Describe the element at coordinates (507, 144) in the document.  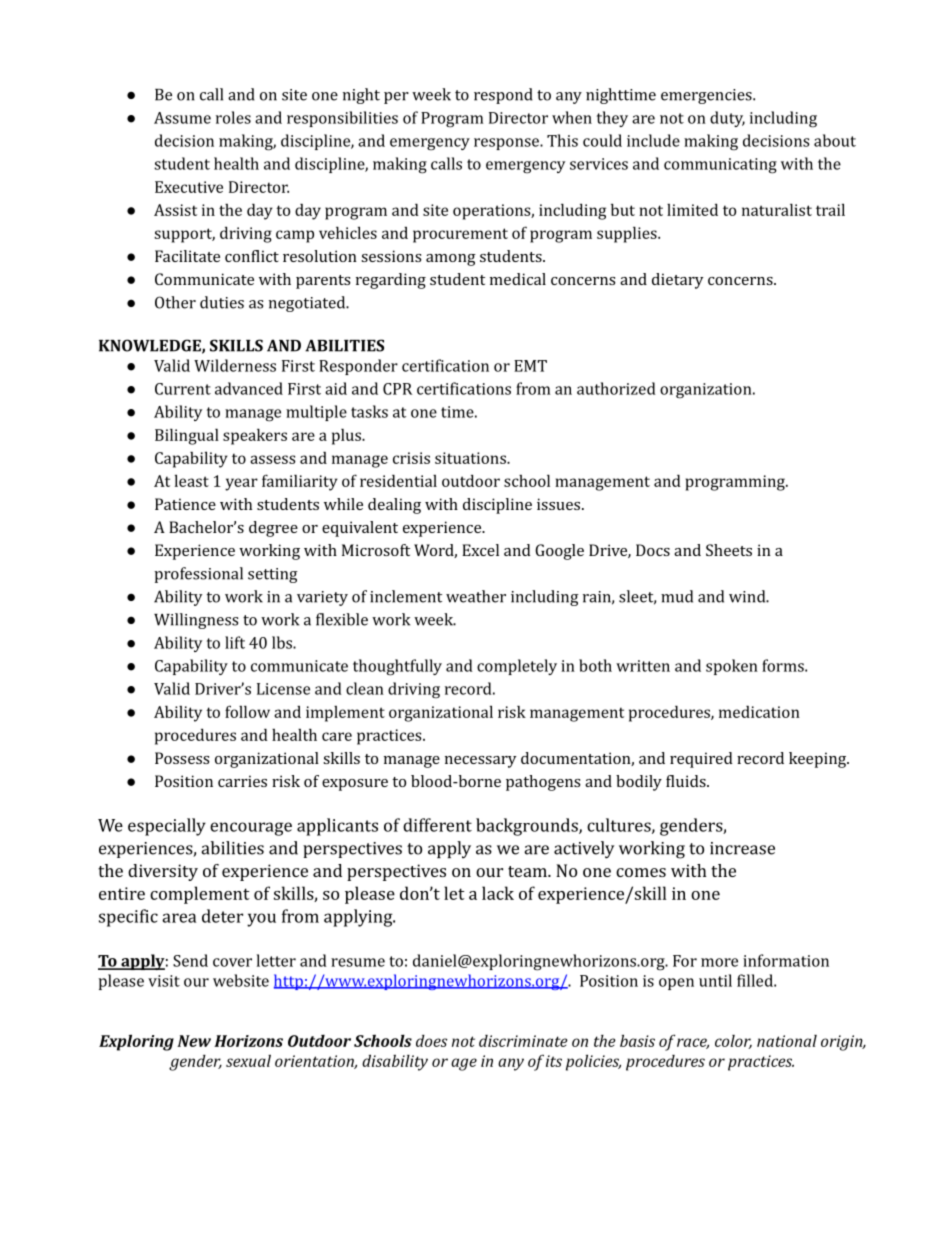
I see `response` at that location.
